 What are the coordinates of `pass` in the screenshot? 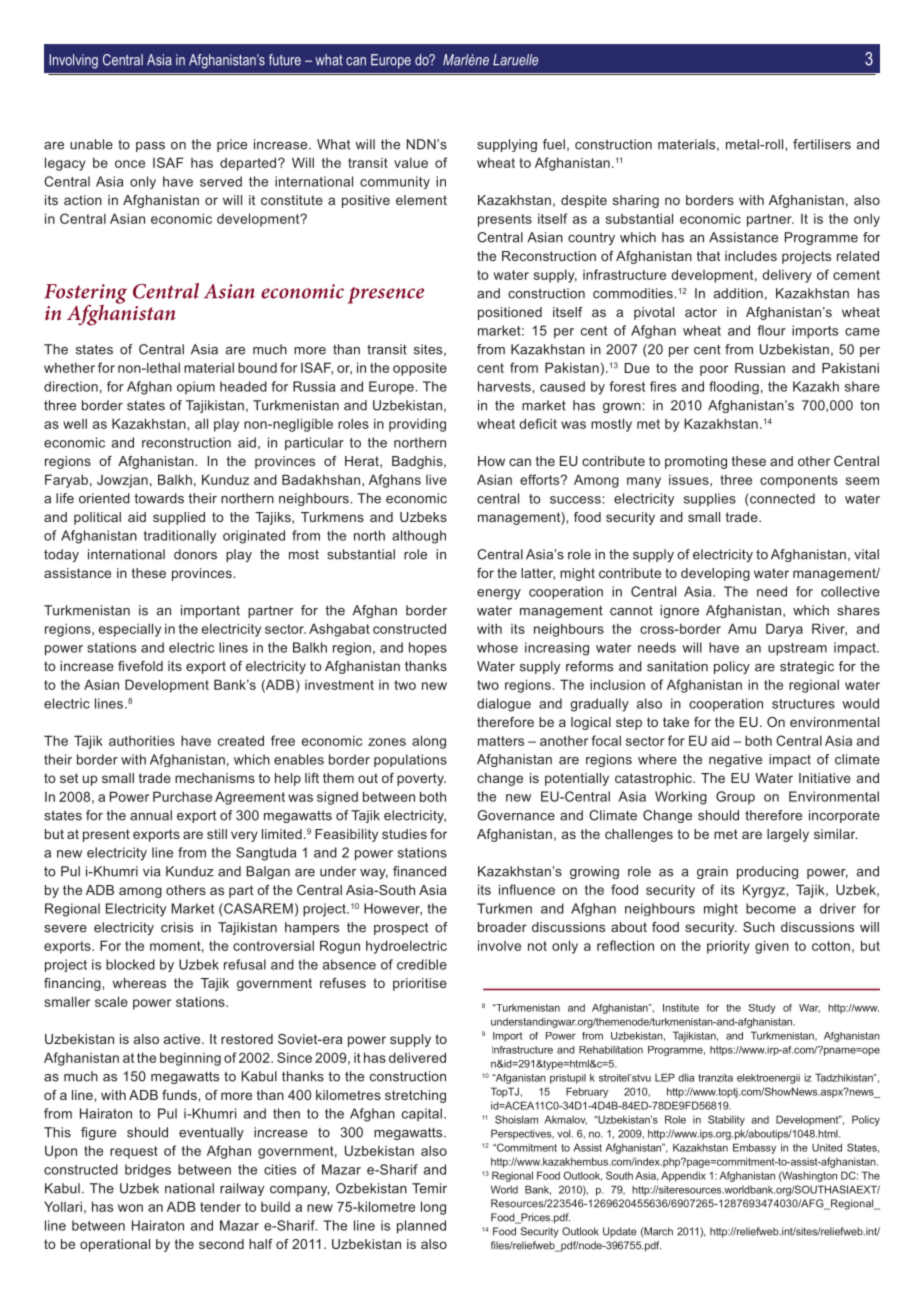 It's located at (150, 147).
